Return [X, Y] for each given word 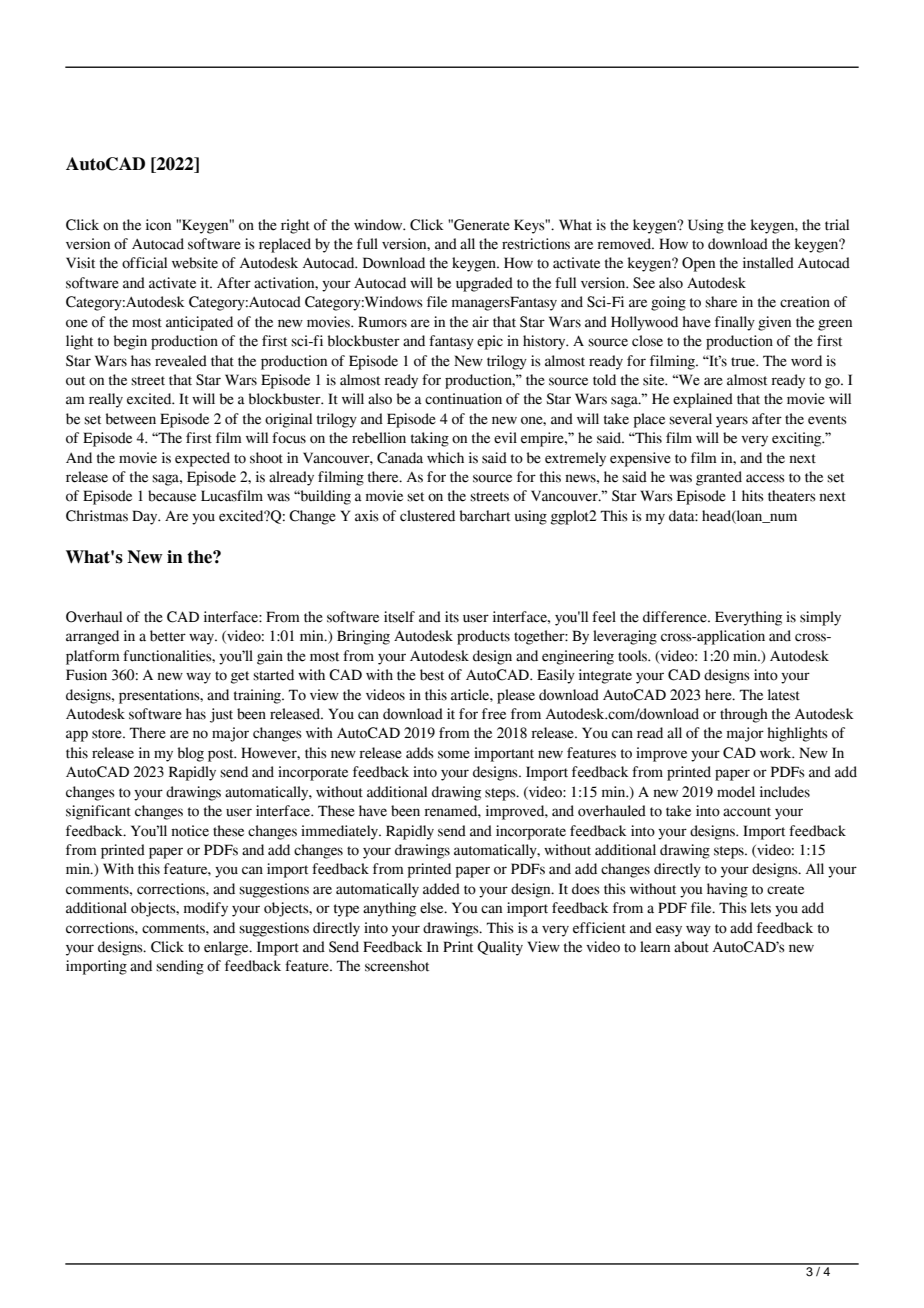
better [168, 636]
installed [768, 263]
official [144, 263]
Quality [500, 948]
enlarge [227, 948]
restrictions [536, 244]
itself [399, 617]
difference [676, 617]
